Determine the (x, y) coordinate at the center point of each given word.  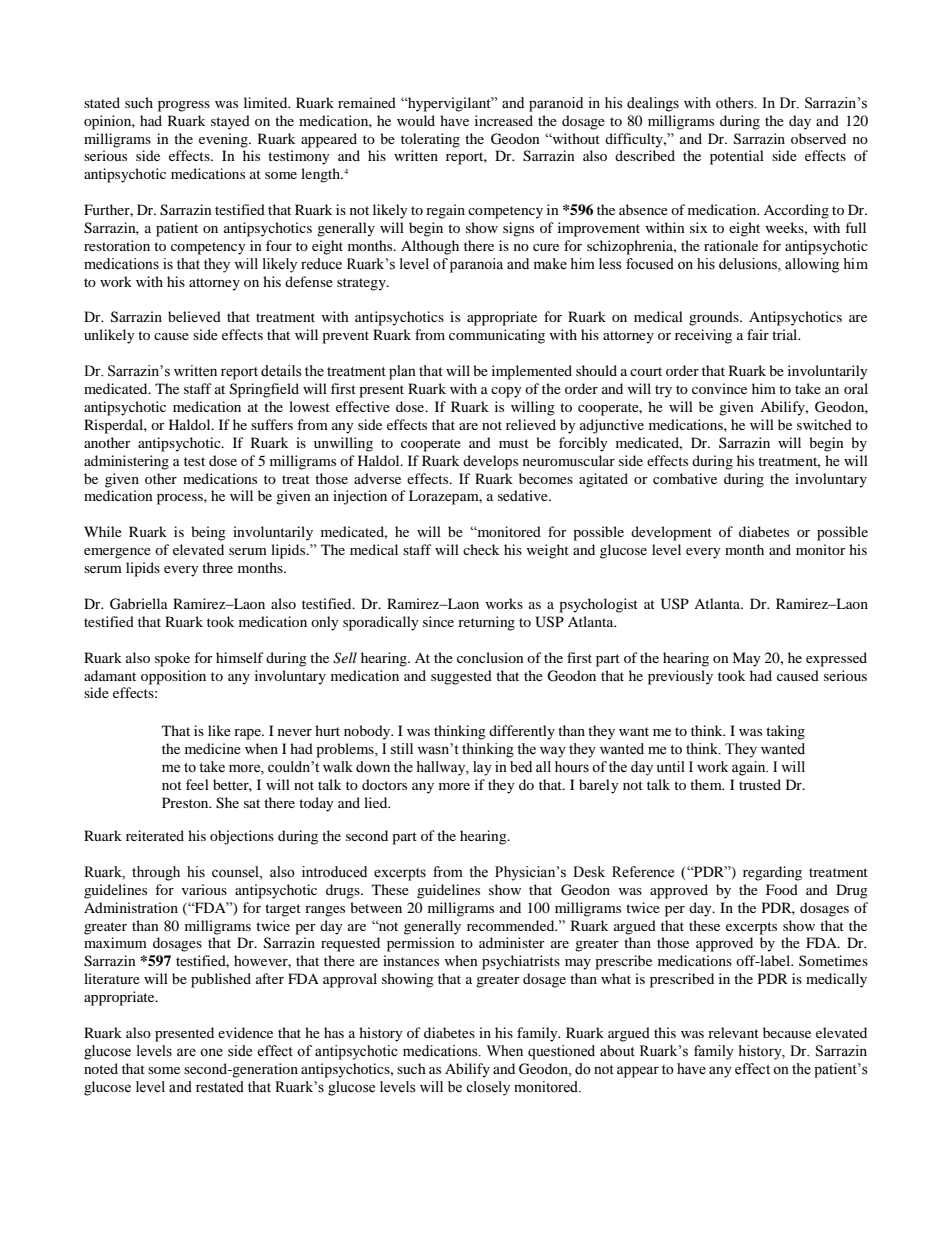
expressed (836, 659)
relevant (733, 1032)
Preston (186, 802)
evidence (245, 1032)
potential (737, 157)
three (217, 567)
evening (224, 140)
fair (758, 334)
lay (482, 768)
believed (194, 316)
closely (488, 1088)
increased (504, 120)
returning (486, 623)
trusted (760, 784)
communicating (497, 336)
